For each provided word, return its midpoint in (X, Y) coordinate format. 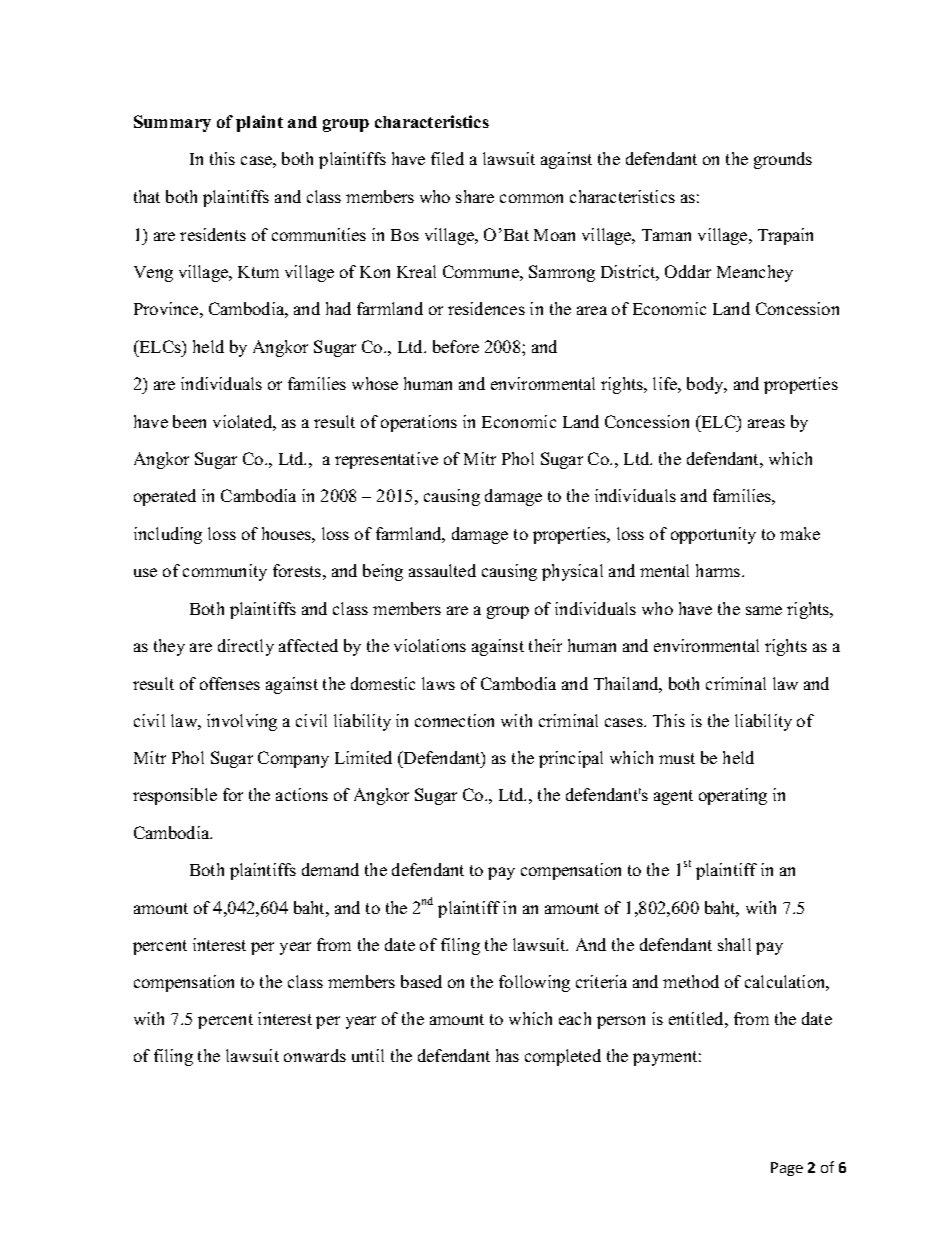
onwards (315, 1055)
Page (787, 1169)
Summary (172, 123)
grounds (783, 160)
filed (447, 158)
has (507, 1055)
